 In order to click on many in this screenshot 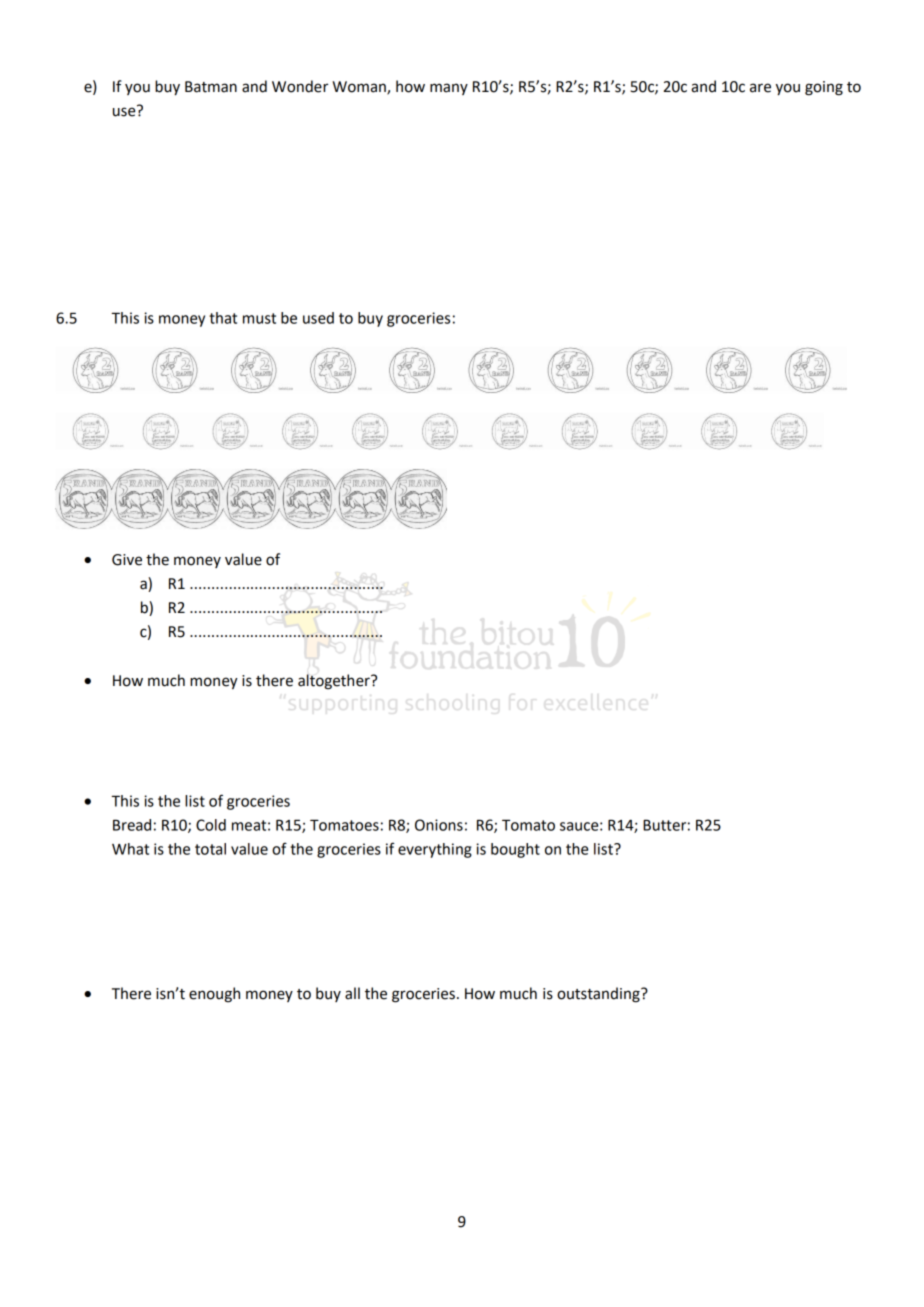, I will do `click(449, 89)`.
